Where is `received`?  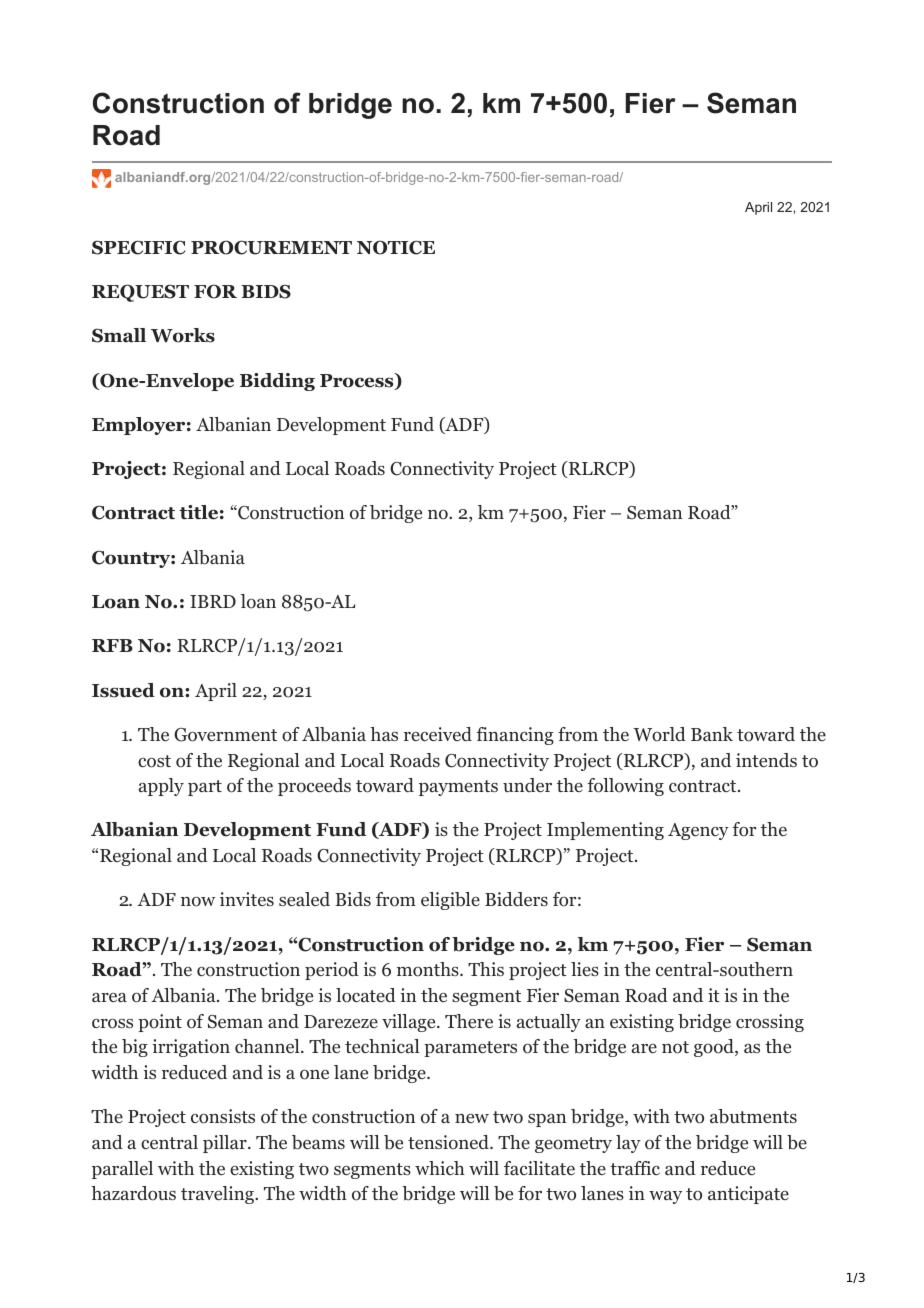
received is located at coordinates (438, 734).
